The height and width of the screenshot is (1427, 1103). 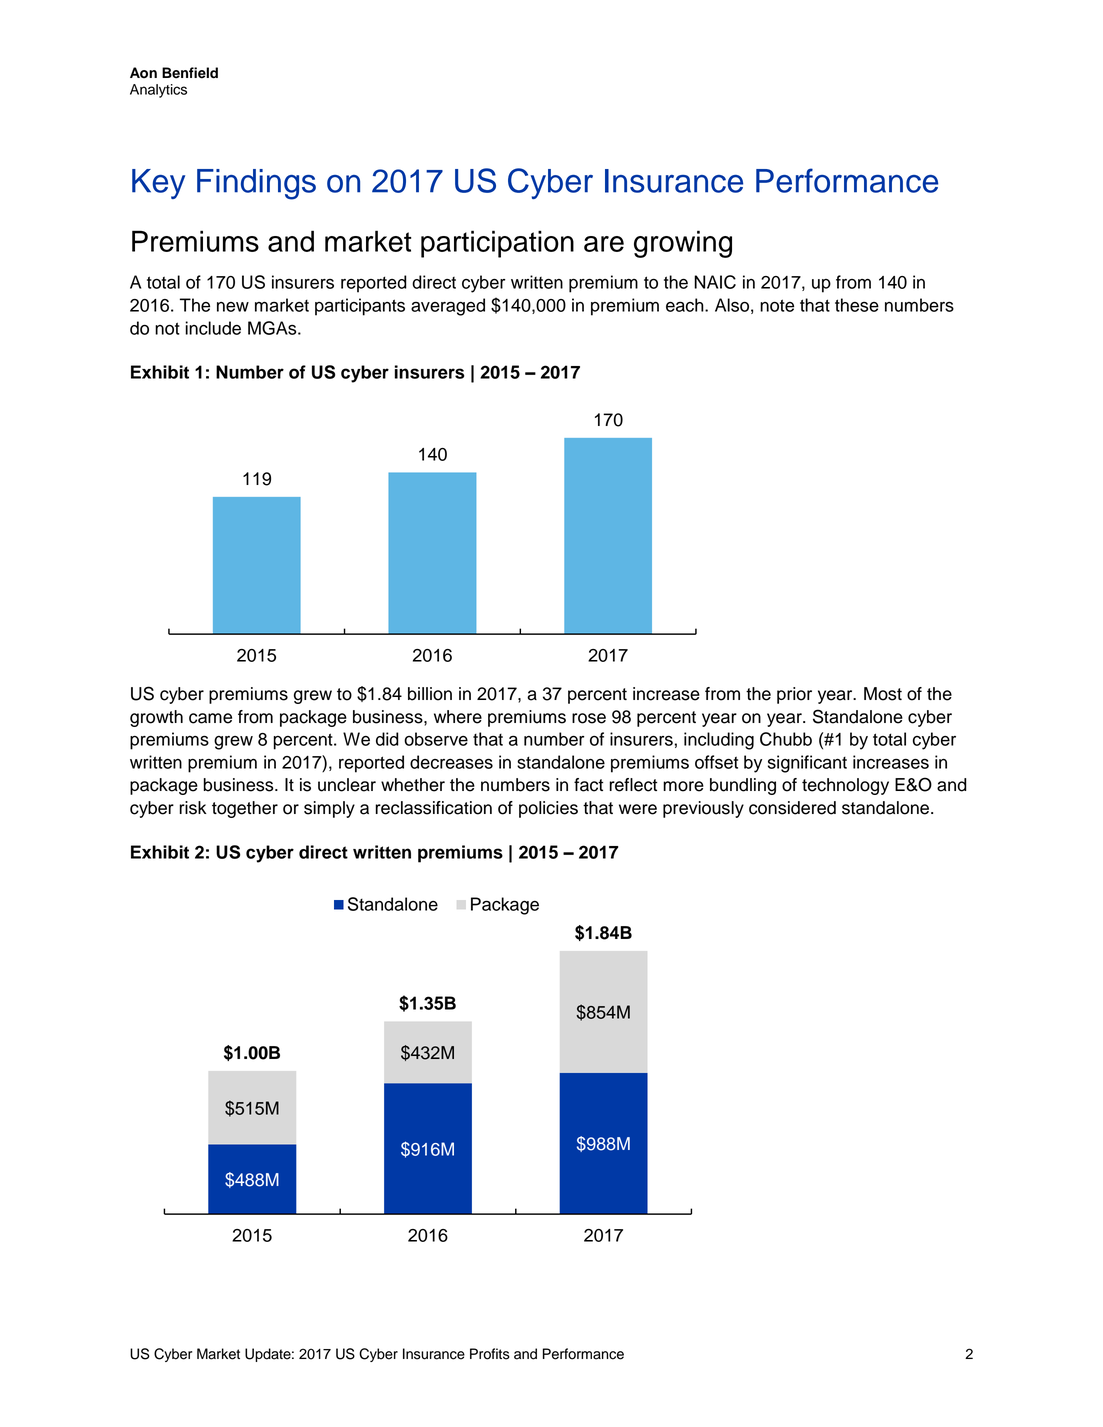 What do you see at coordinates (683, 244) in the screenshot?
I see `growing` at bounding box center [683, 244].
